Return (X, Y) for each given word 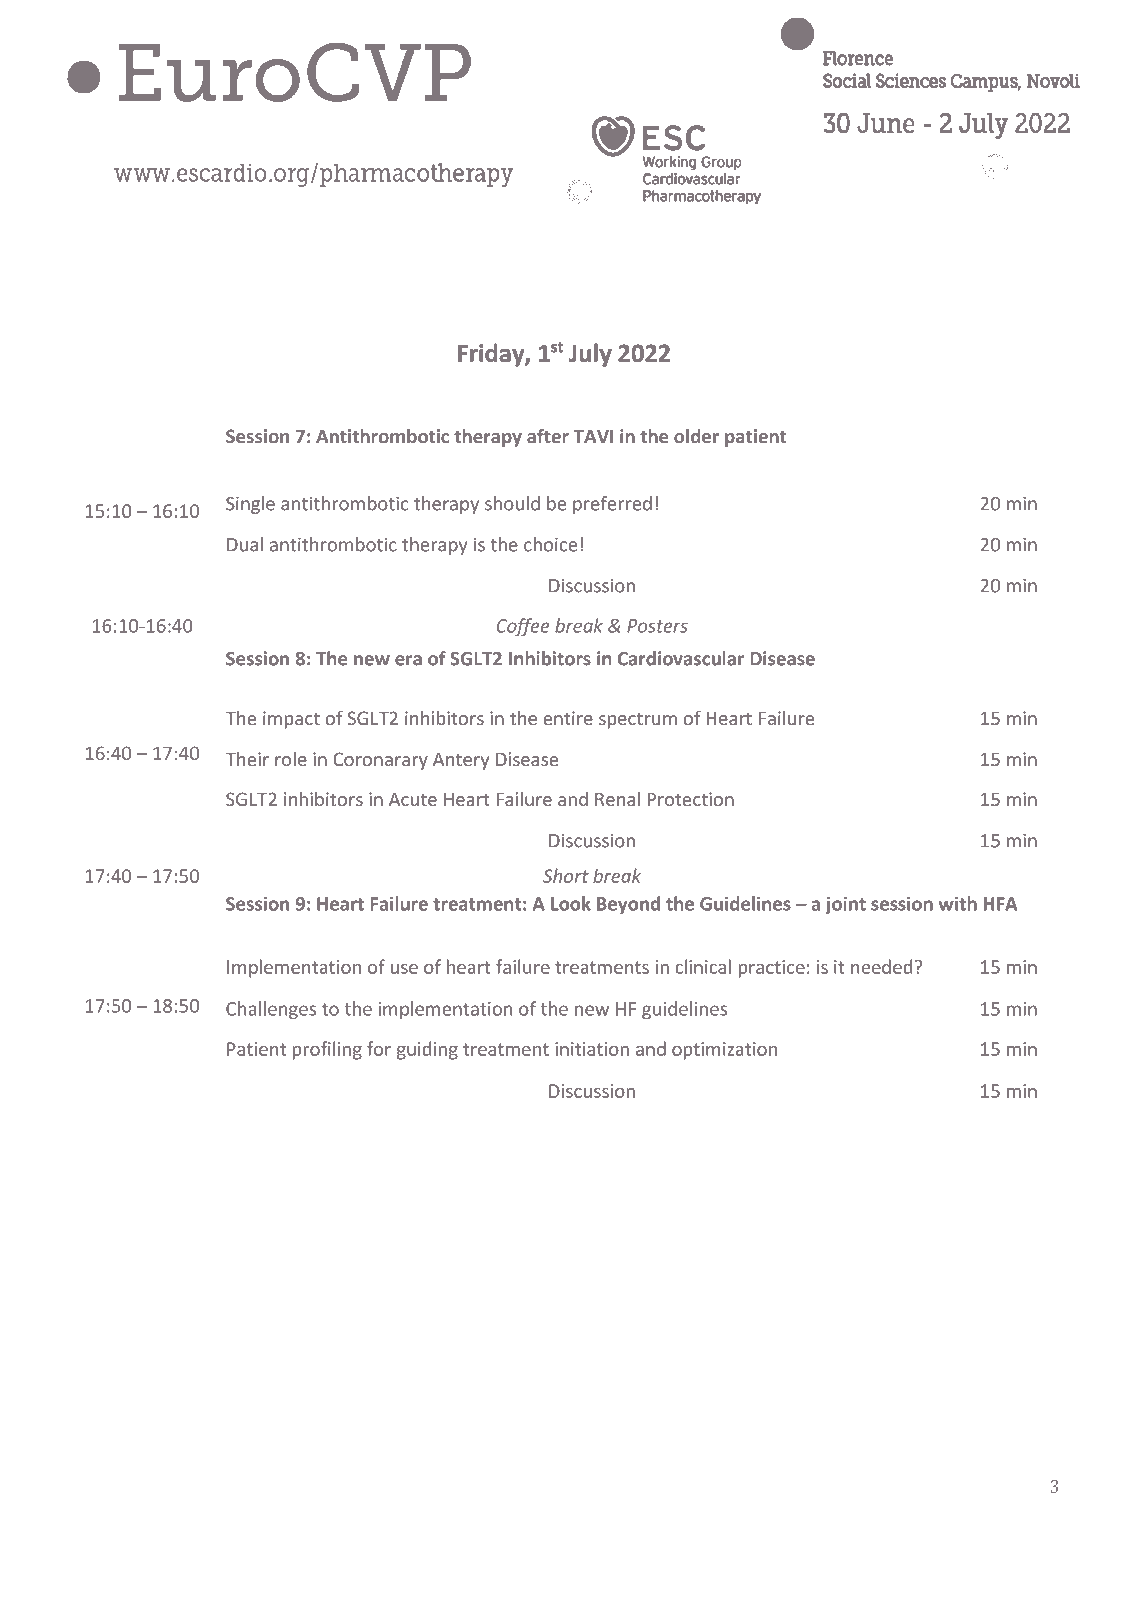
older (696, 436)
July (590, 355)
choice (550, 544)
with (957, 903)
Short (566, 875)
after (548, 436)
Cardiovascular (681, 658)
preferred (612, 505)
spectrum (638, 721)
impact (291, 720)
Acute (413, 799)
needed (881, 966)
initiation (592, 1049)
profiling (327, 1050)
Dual (245, 544)
